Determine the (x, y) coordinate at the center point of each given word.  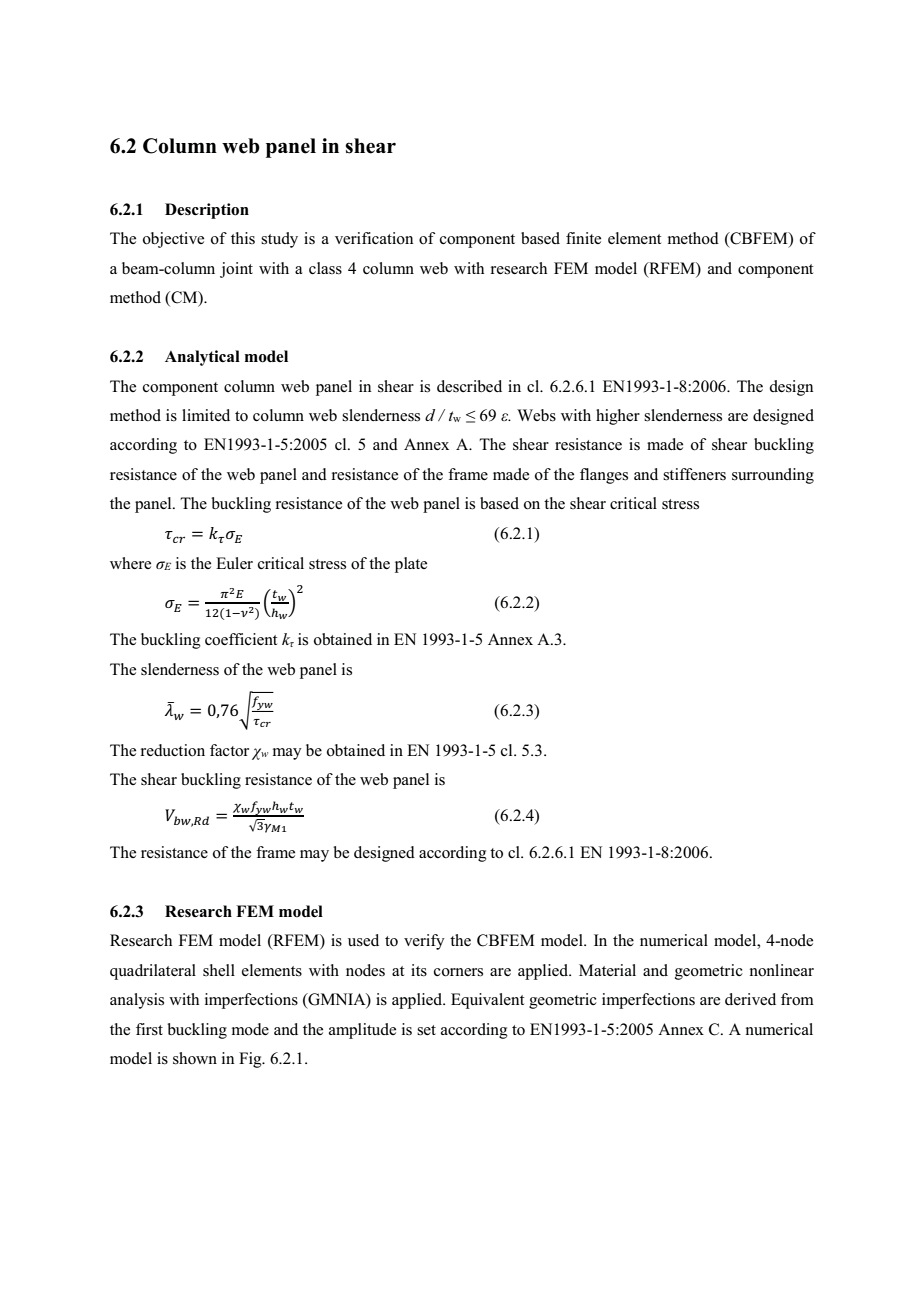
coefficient (241, 639)
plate (411, 565)
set (426, 1030)
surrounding (773, 476)
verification (374, 238)
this (243, 238)
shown (195, 1058)
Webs (536, 415)
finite (583, 238)
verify (424, 942)
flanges (604, 476)
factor (229, 750)
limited (206, 415)
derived (750, 999)
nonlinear (782, 970)
